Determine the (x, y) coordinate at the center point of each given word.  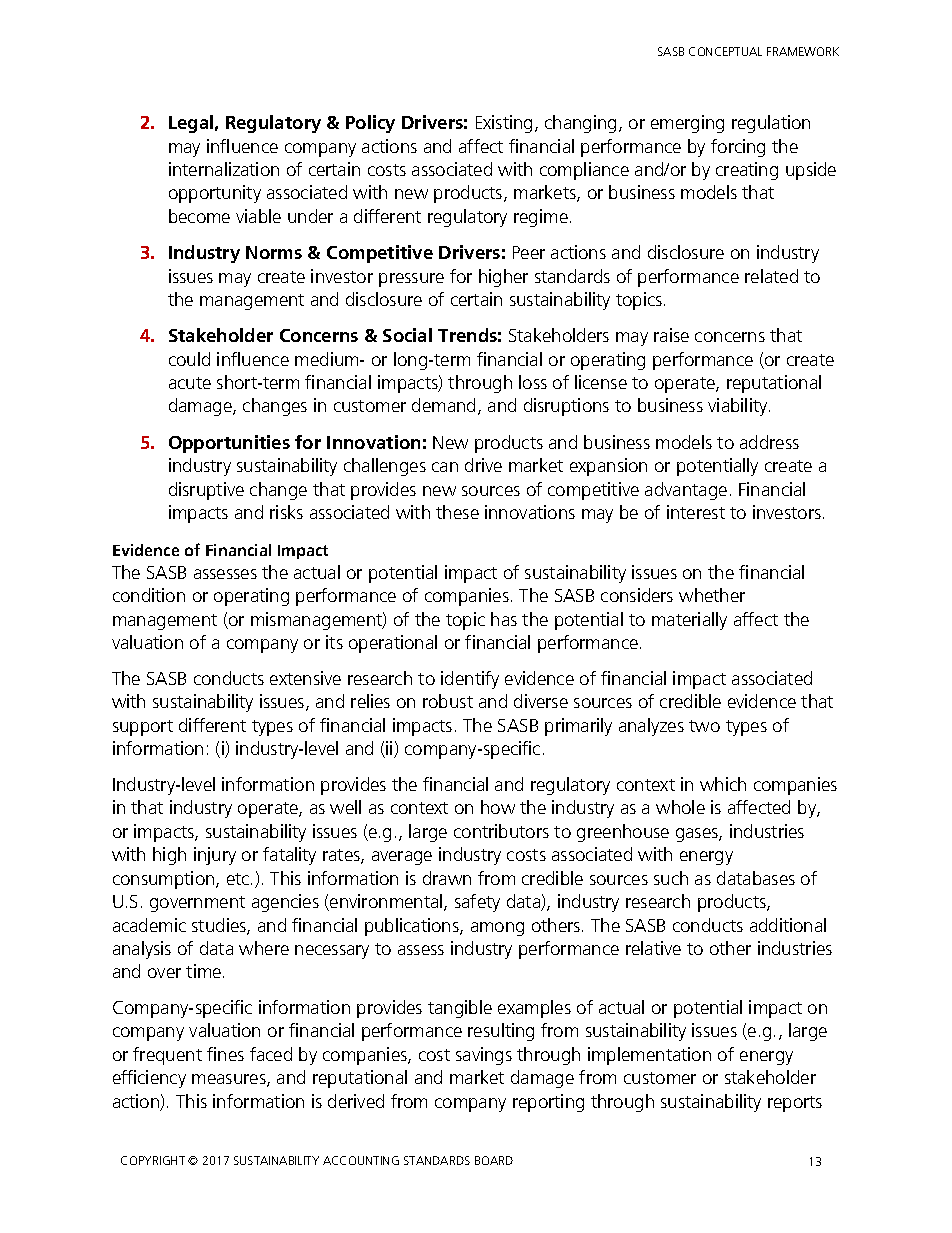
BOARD (494, 1160)
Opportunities (229, 444)
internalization (224, 169)
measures (230, 1080)
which (723, 784)
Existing (504, 124)
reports (795, 1104)
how (498, 807)
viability (739, 407)
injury (215, 856)
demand (443, 405)
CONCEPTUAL (725, 51)
